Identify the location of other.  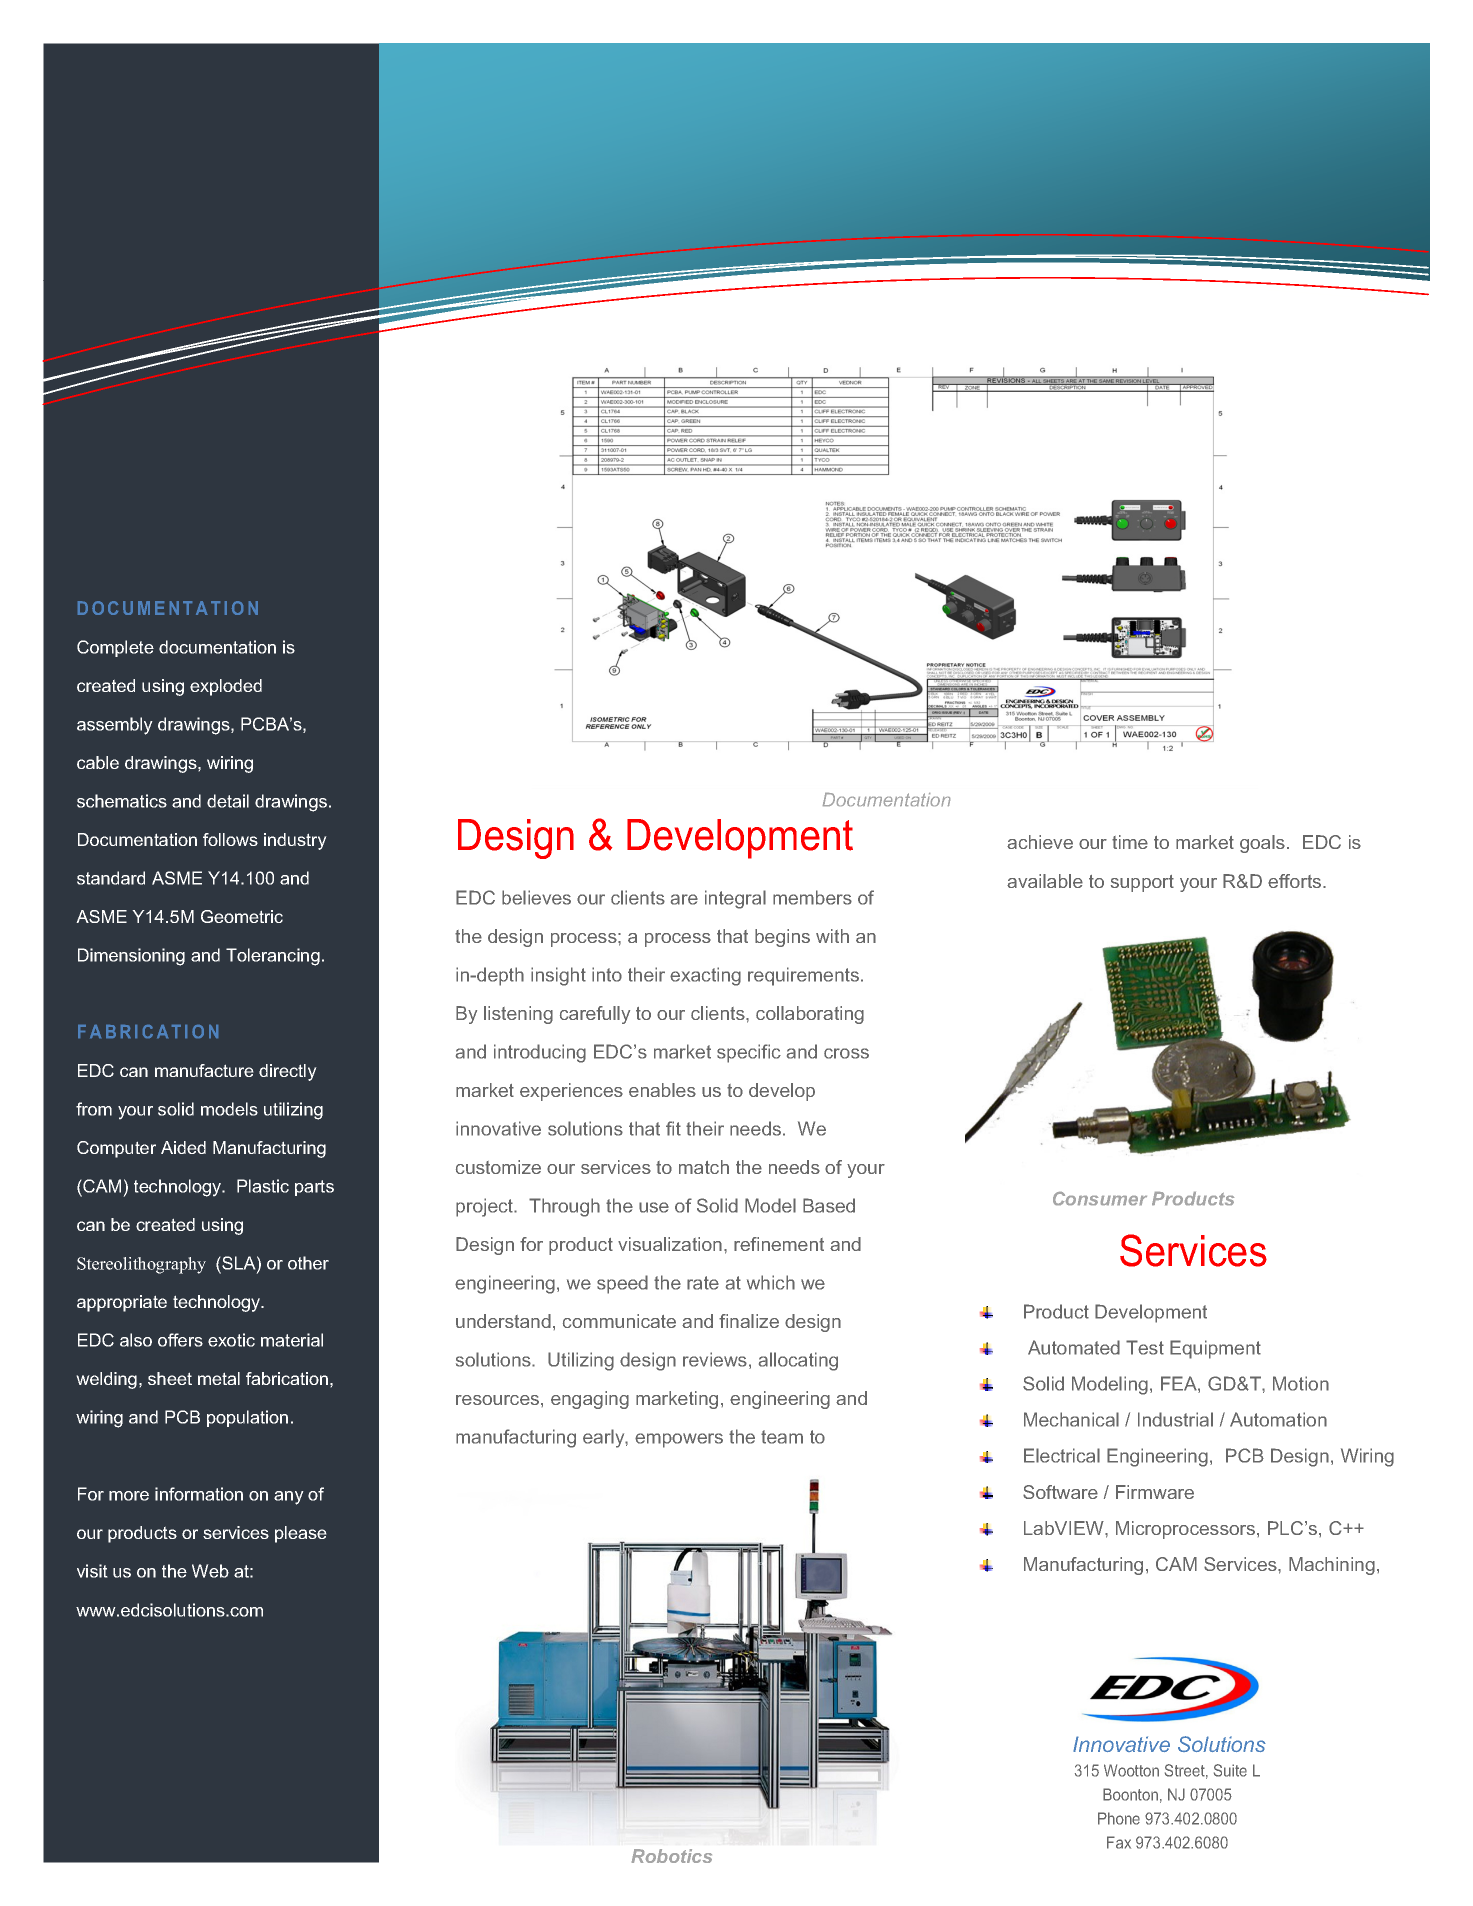
(308, 1263).
